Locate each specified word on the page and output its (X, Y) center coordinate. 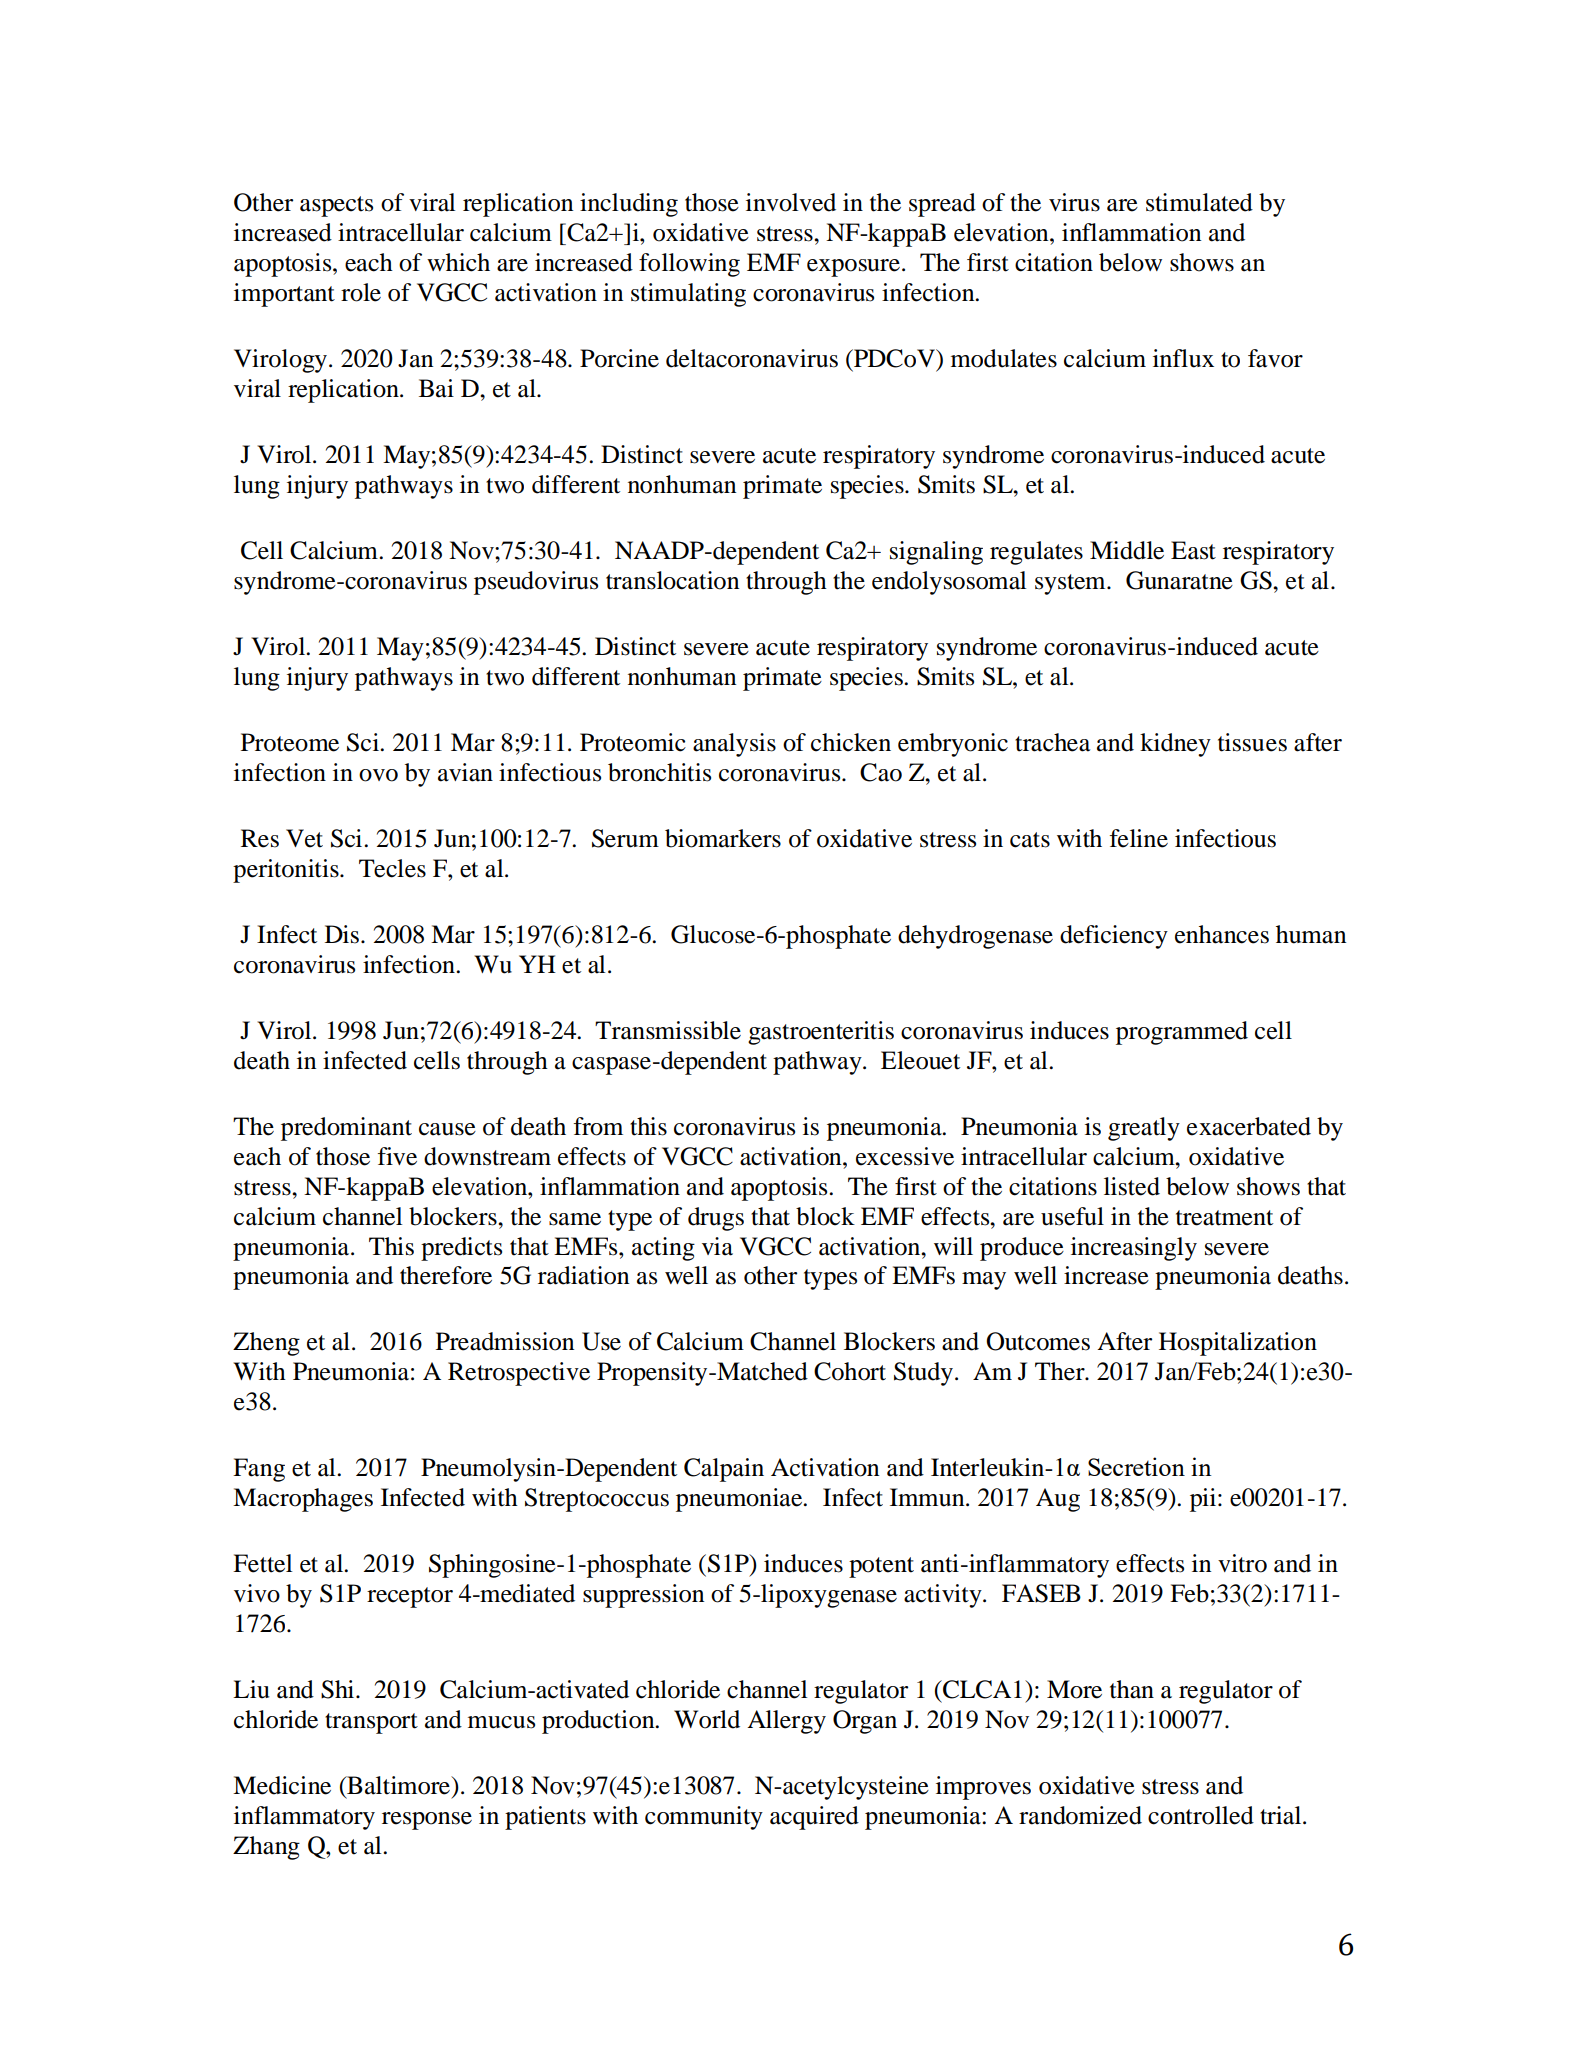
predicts (461, 1249)
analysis (734, 745)
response (427, 1821)
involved (791, 202)
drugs (716, 1219)
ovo (378, 775)
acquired (814, 1818)
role (361, 292)
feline (1139, 838)
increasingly (1134, 1249)
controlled (1201, 1815)
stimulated (1199, 202)
